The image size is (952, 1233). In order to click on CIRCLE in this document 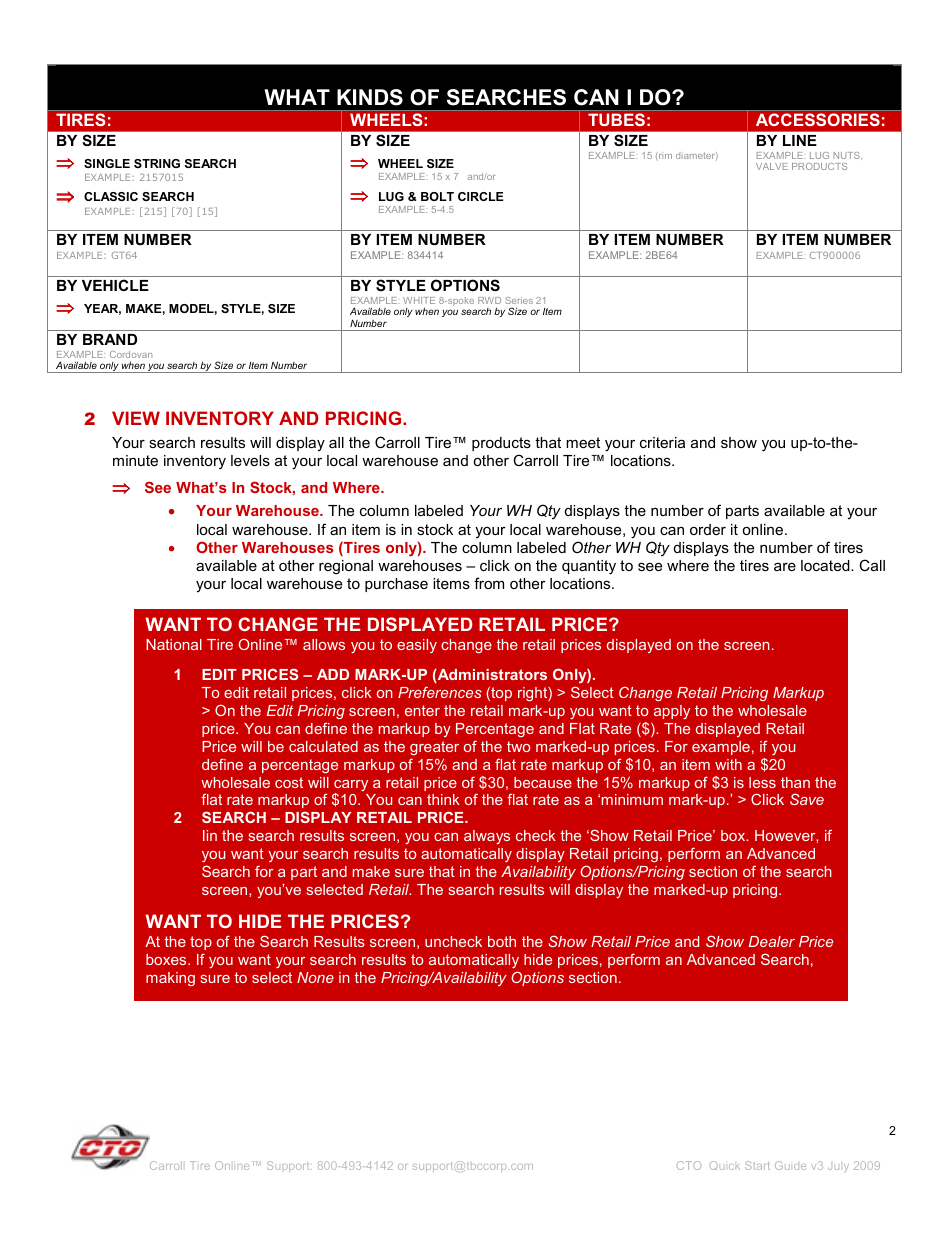, I will do `click(481, 196)`.
